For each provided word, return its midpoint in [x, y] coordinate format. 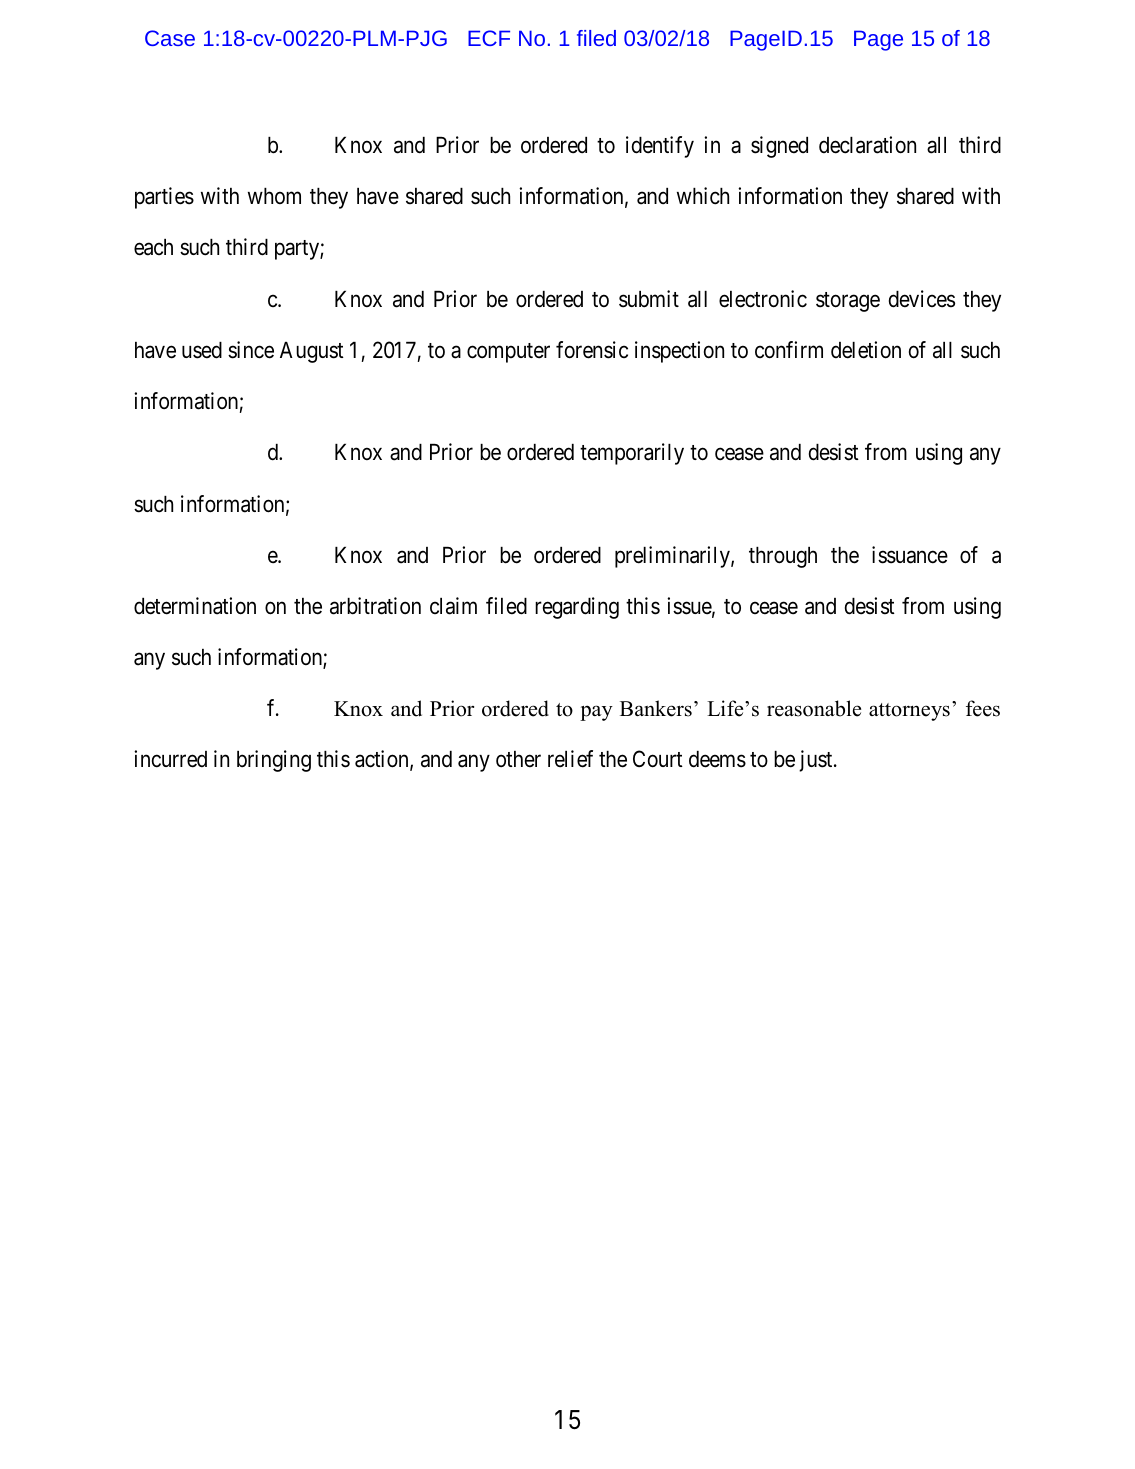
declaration [867, 145]
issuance [910, 555]
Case [170, 38]
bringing [274, 761]
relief [570, 759]
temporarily [632, 454]
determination [195, 606]
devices [922, 299]
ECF [489, 38]
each [153, 247]
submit [649, 299]
